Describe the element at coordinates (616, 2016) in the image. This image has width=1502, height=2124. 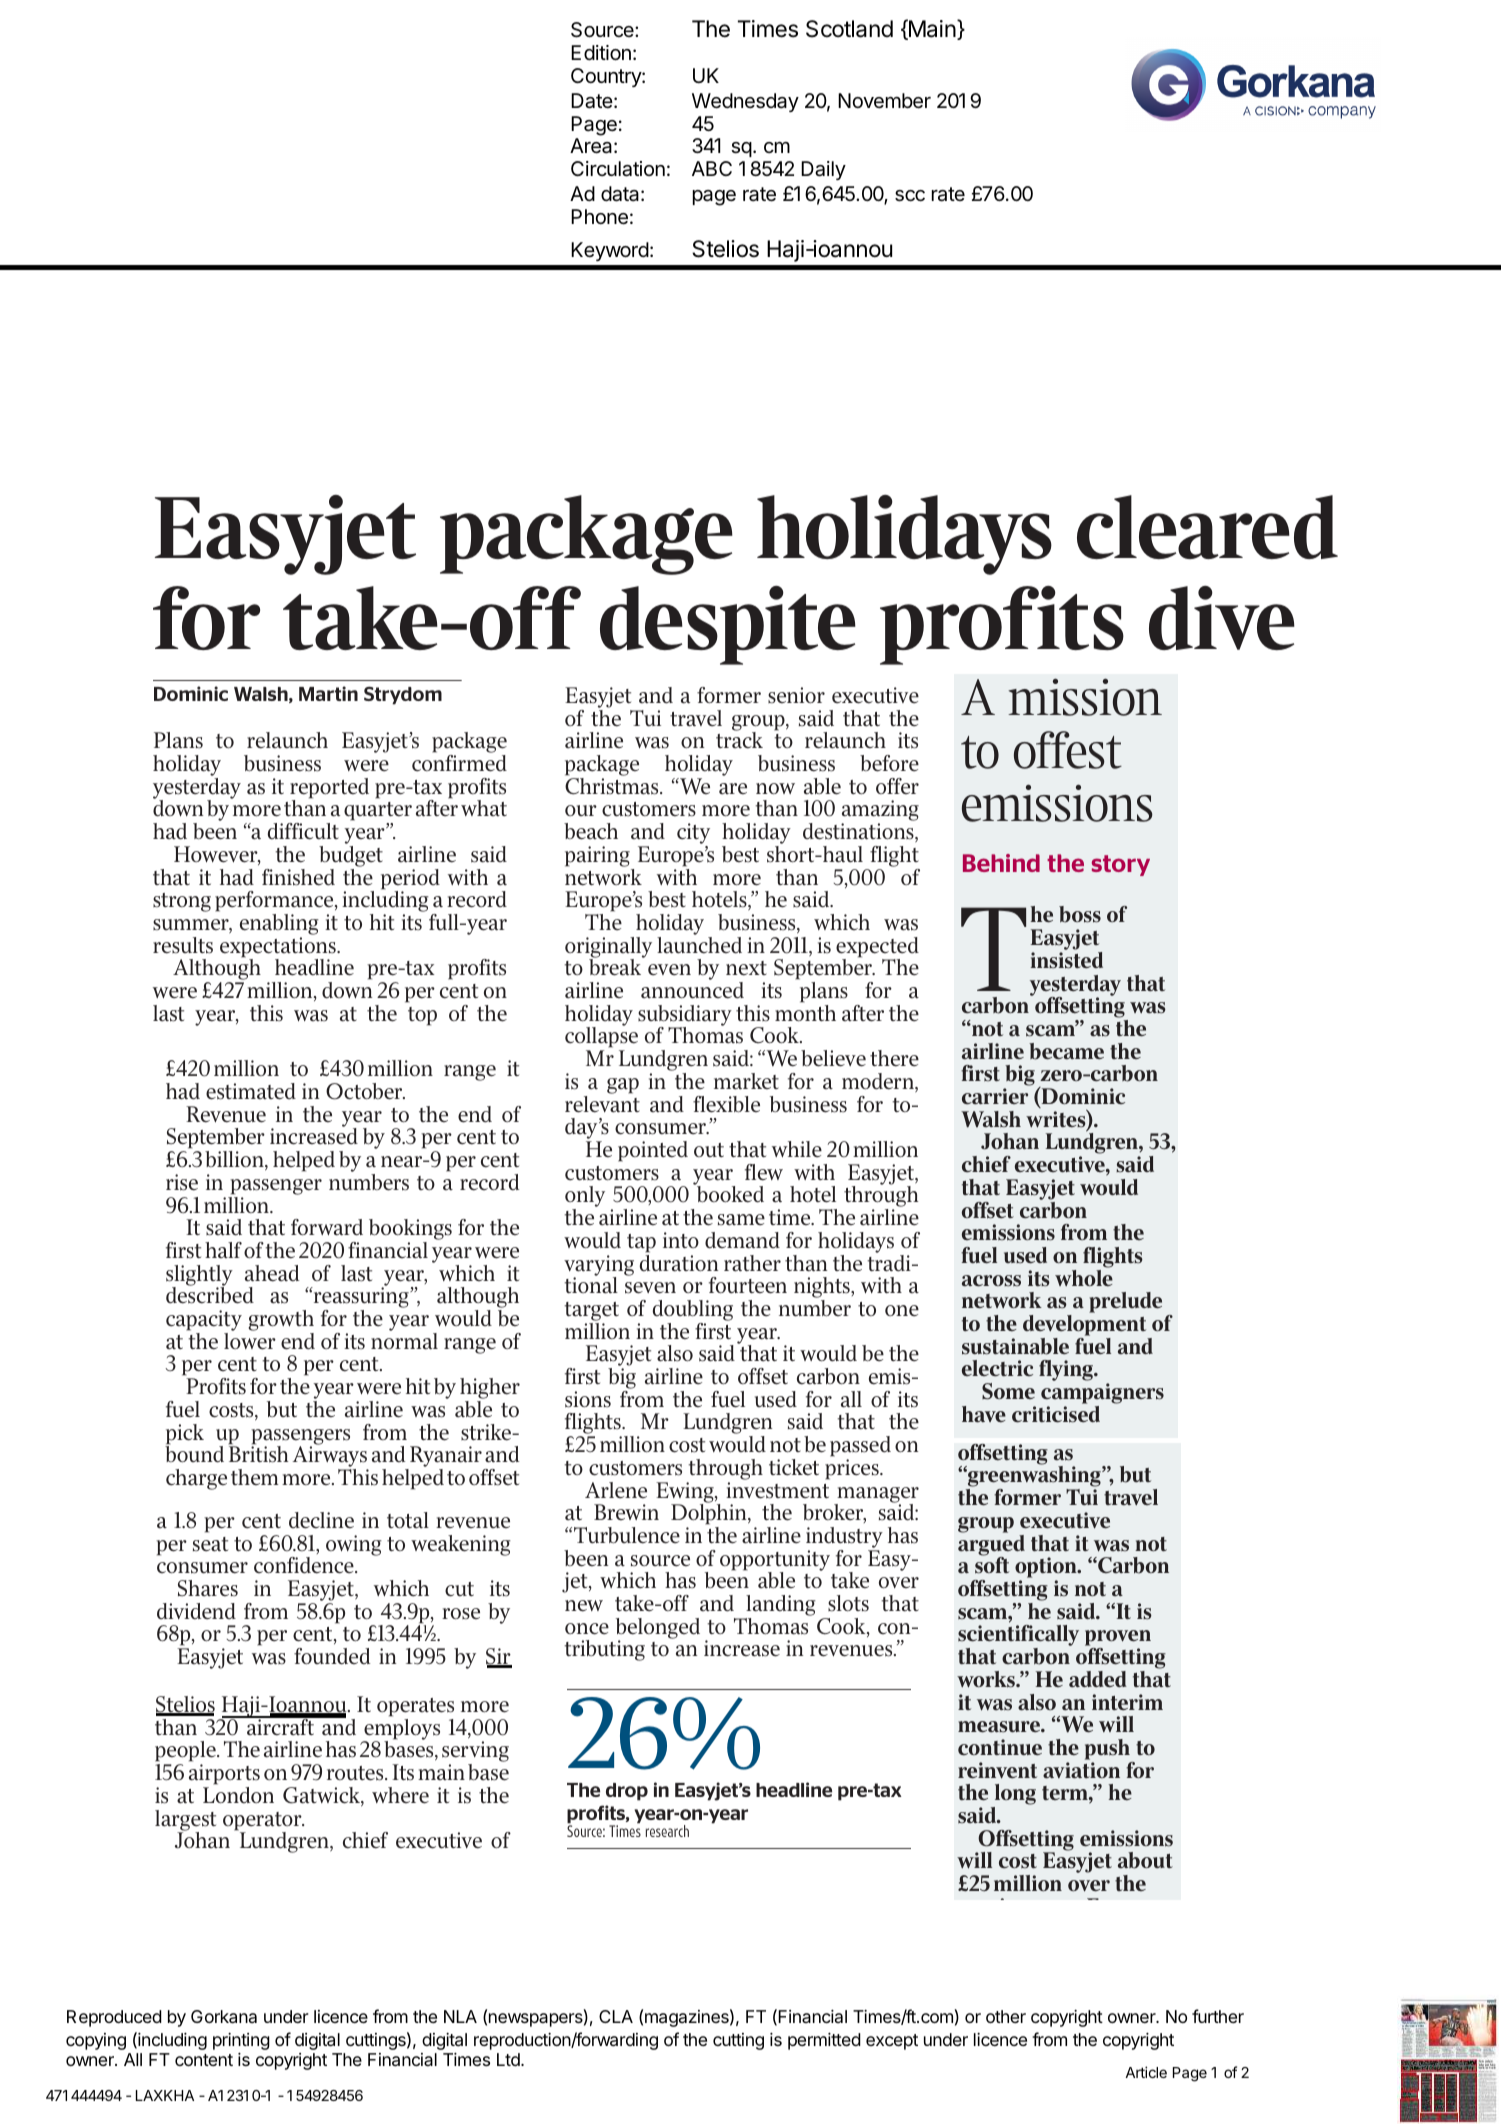
I see `CLA` at that location.
